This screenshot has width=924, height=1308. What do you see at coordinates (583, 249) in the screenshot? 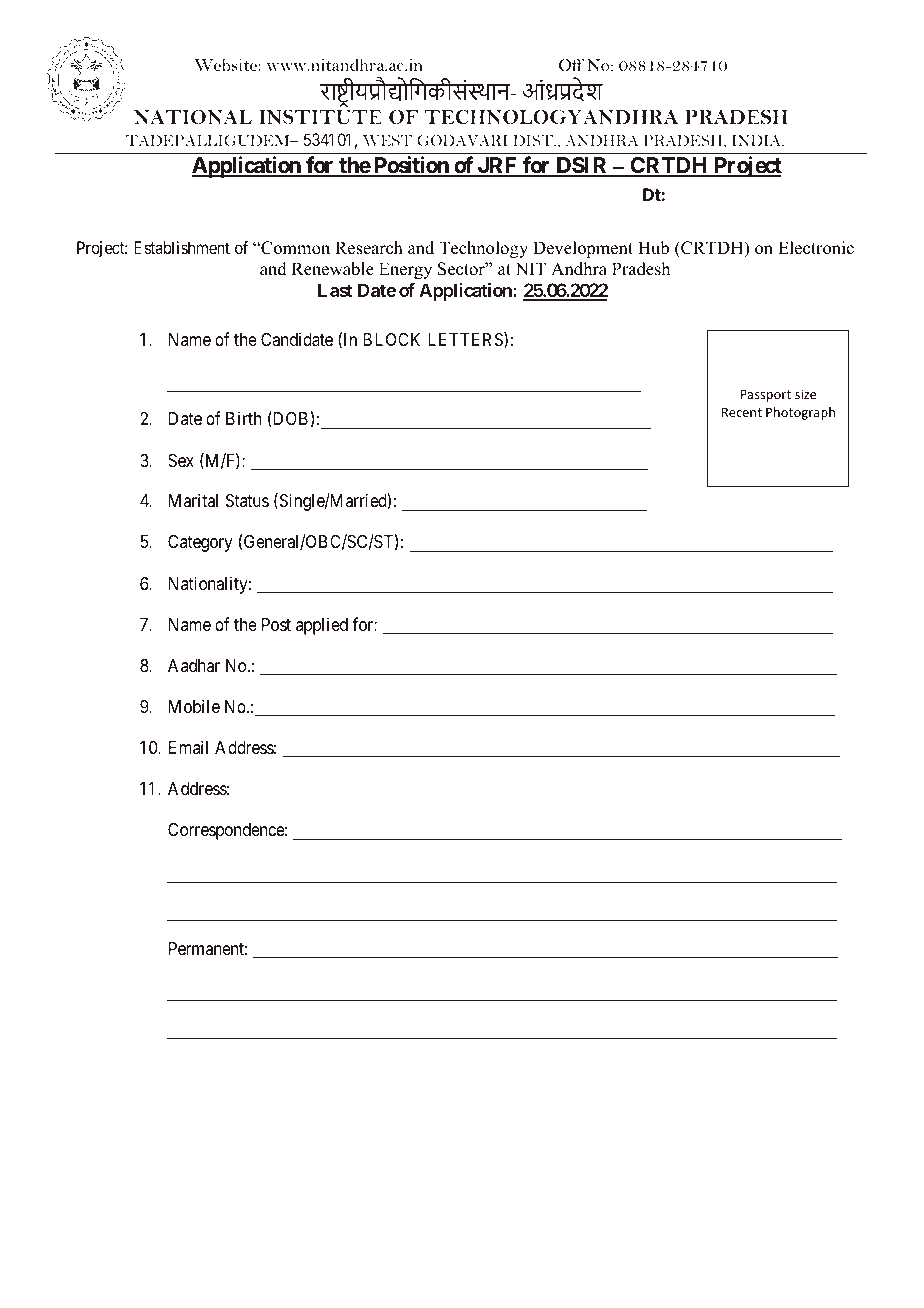
I see `Development` at bounding box center [583, 249].
